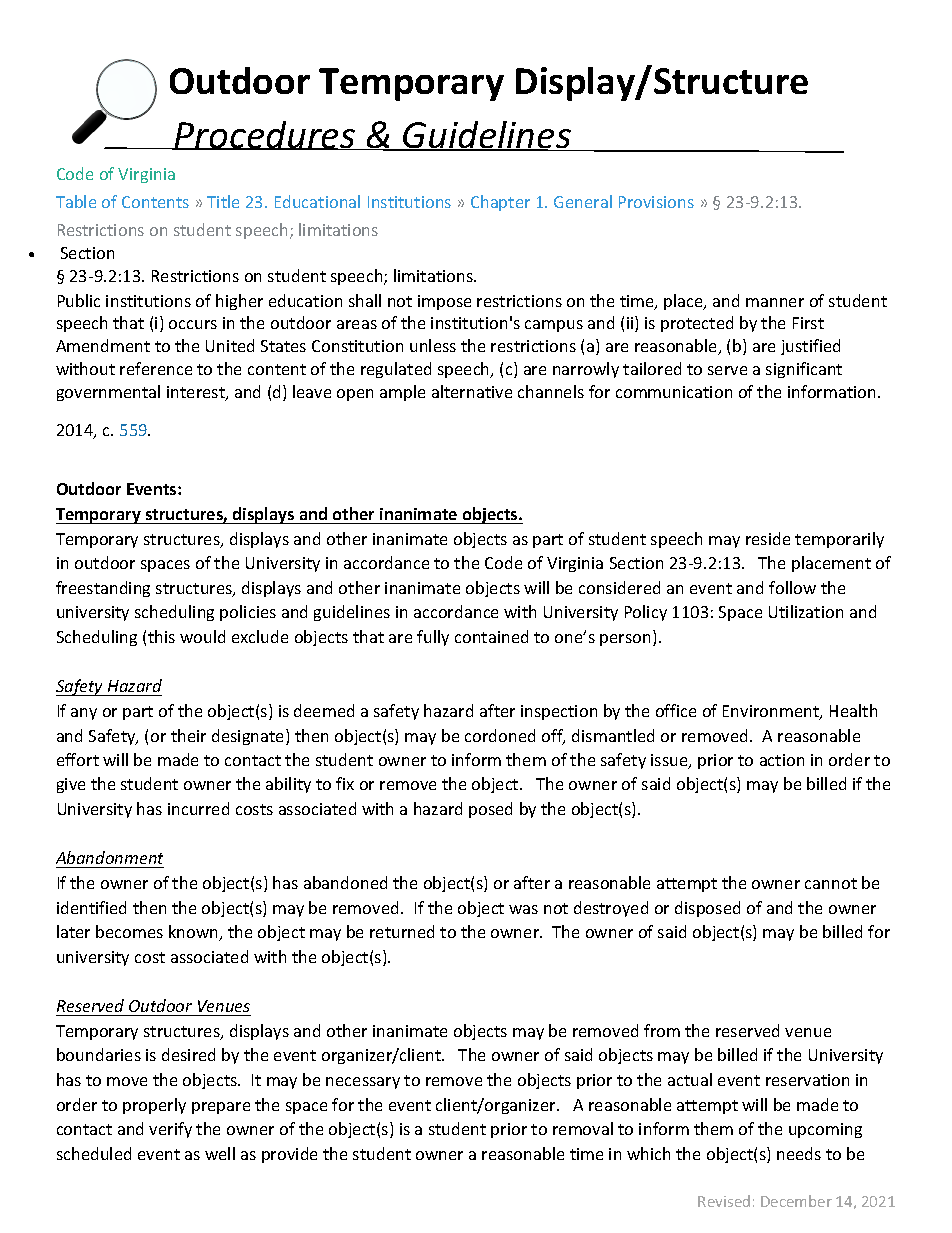 The image size is (952, 1233). I want to click on alternative, so click(472, 391).
